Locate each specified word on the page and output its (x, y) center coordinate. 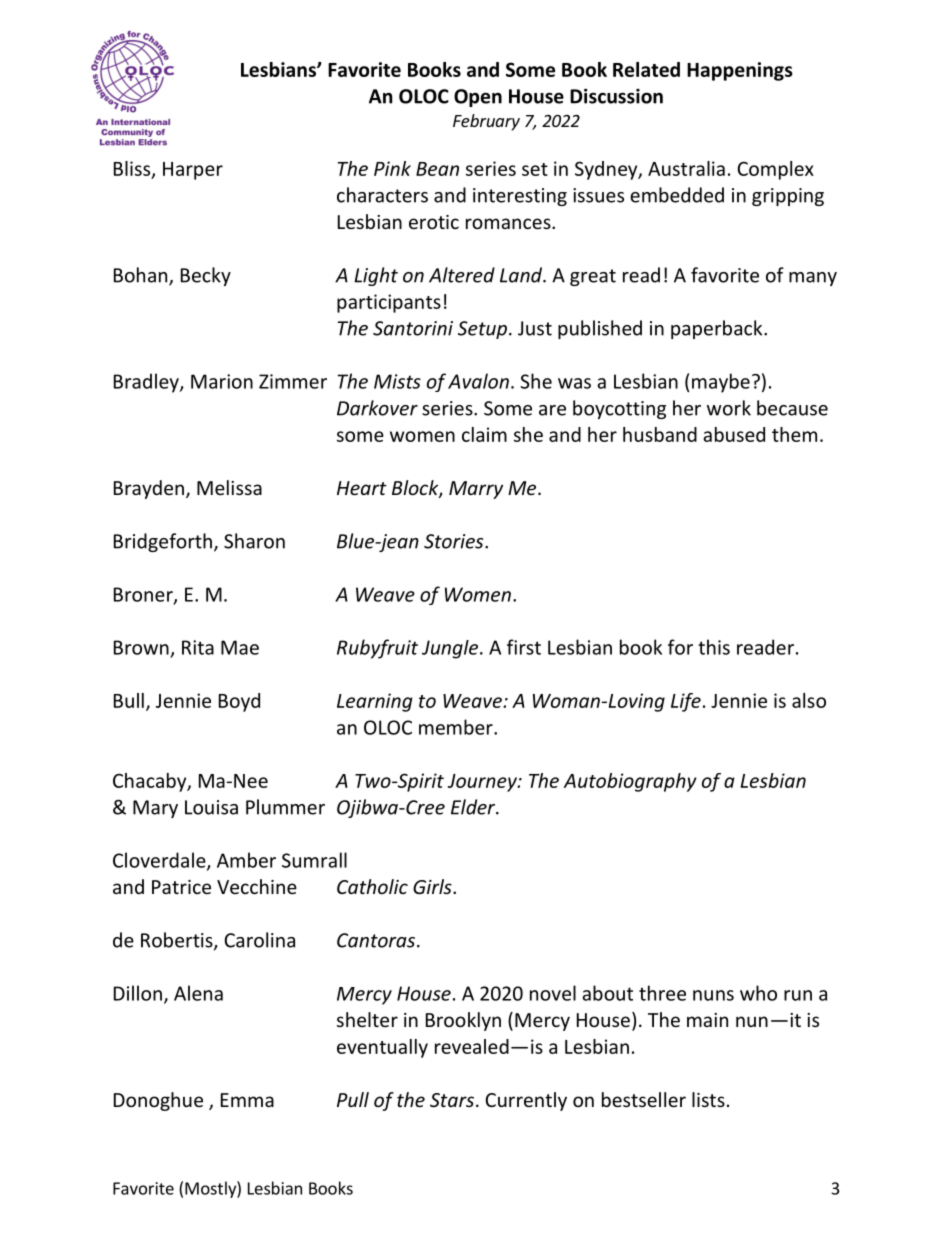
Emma (247, 1100)
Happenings (740, 71)
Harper (193, 171)
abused (734, 434)
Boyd (239, 702)
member (457, 727)
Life (686, 702)
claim (484, 434)
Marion (222, 381)
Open (478, 98)
